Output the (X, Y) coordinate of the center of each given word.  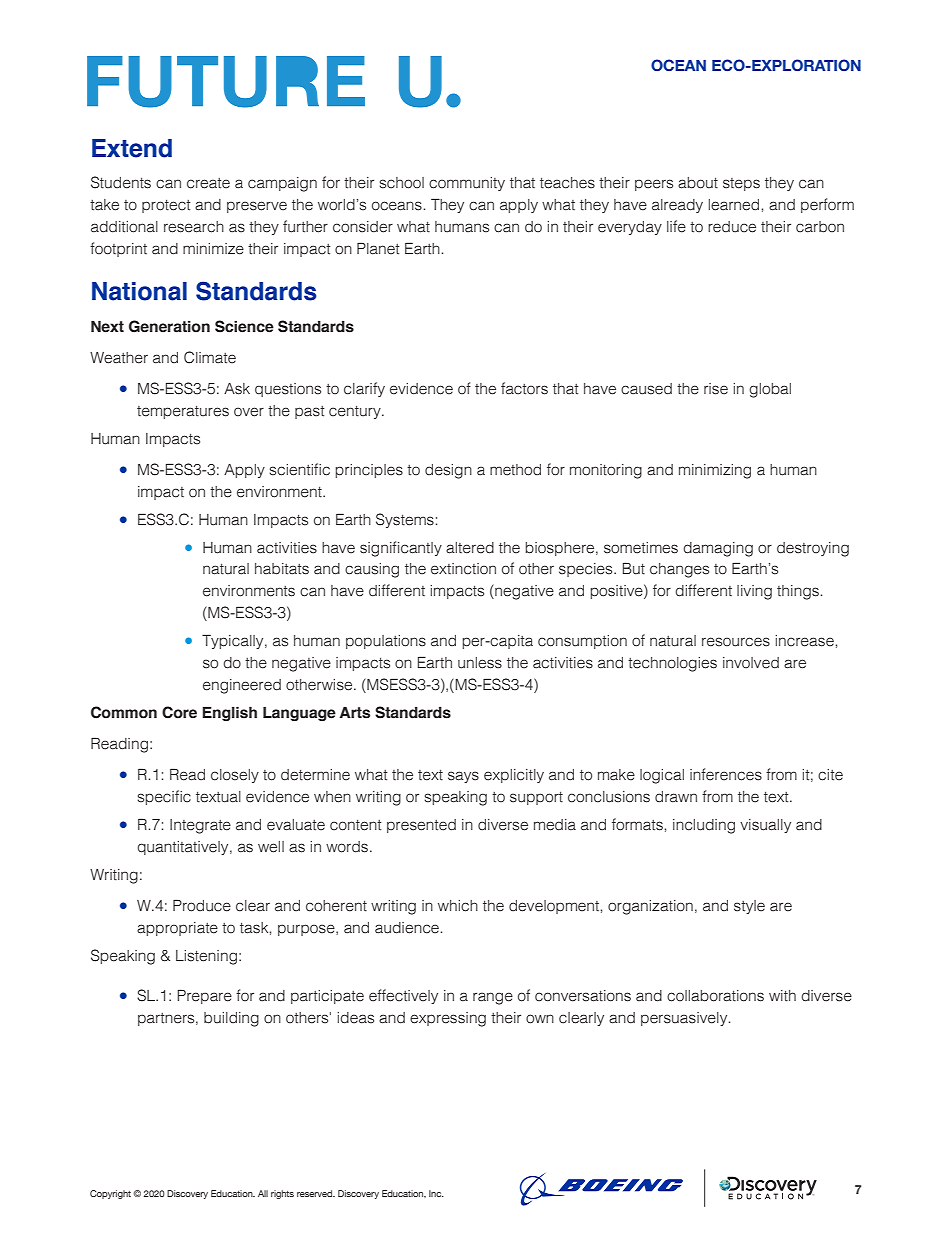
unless (480, 663)
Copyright (110, 1194)
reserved (316, 1193)
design (448, 471)
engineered (242, 686)
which (458, 906)
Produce (202, 905)
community (467, 184)
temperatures (183, 412)
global (770, 390)
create (208, 183)
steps (741, 184)
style (749, 907)
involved (751, 663)
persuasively (685, 1019)
